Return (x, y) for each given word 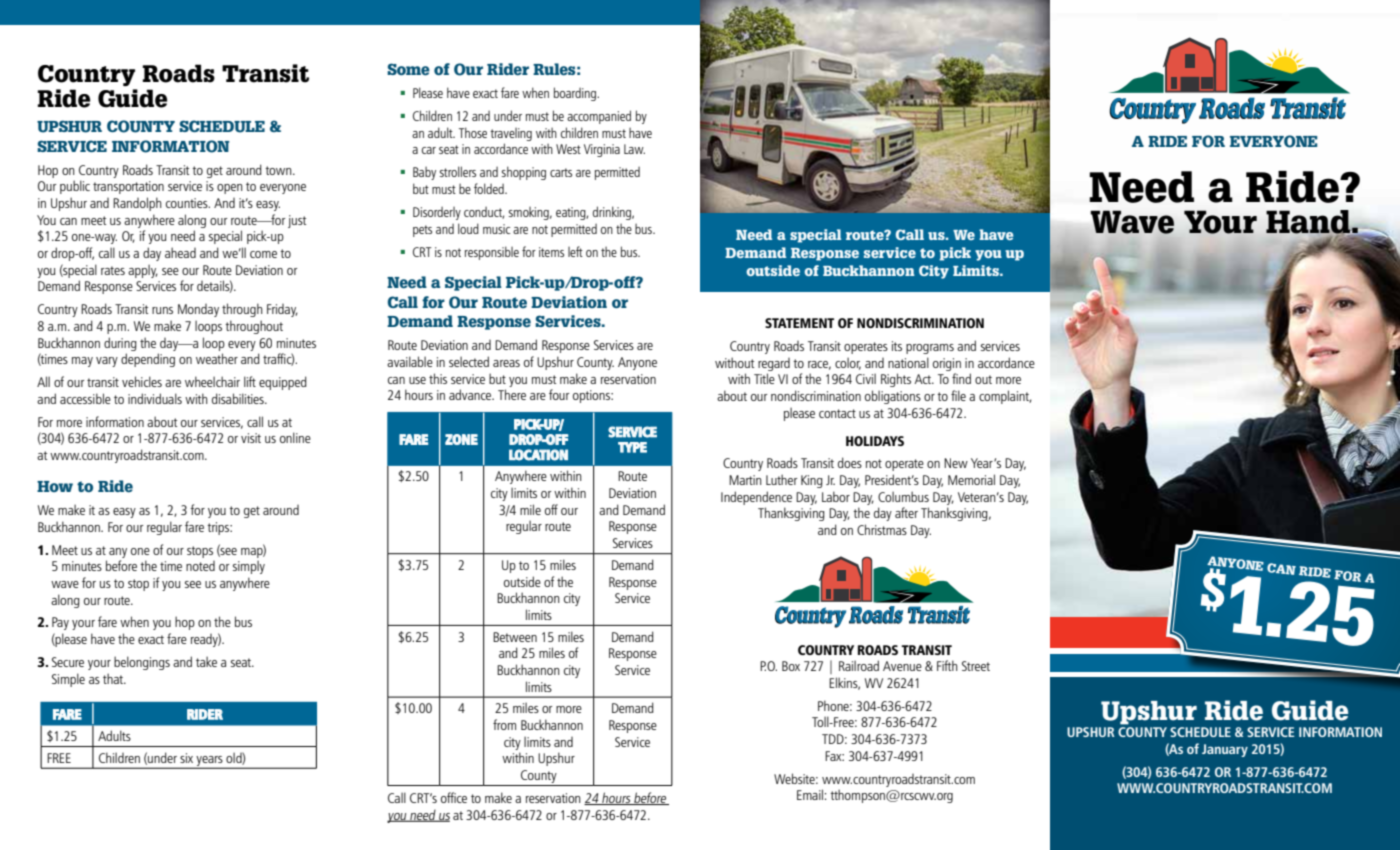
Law (634, 149)
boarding (576, 94)
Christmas (882, 529)
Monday (198, 310)
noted (200, 566)
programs (930, 349)
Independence (756, 498)
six (186, 758)
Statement (799, 323)
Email (810, 794)
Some (408, 69)
